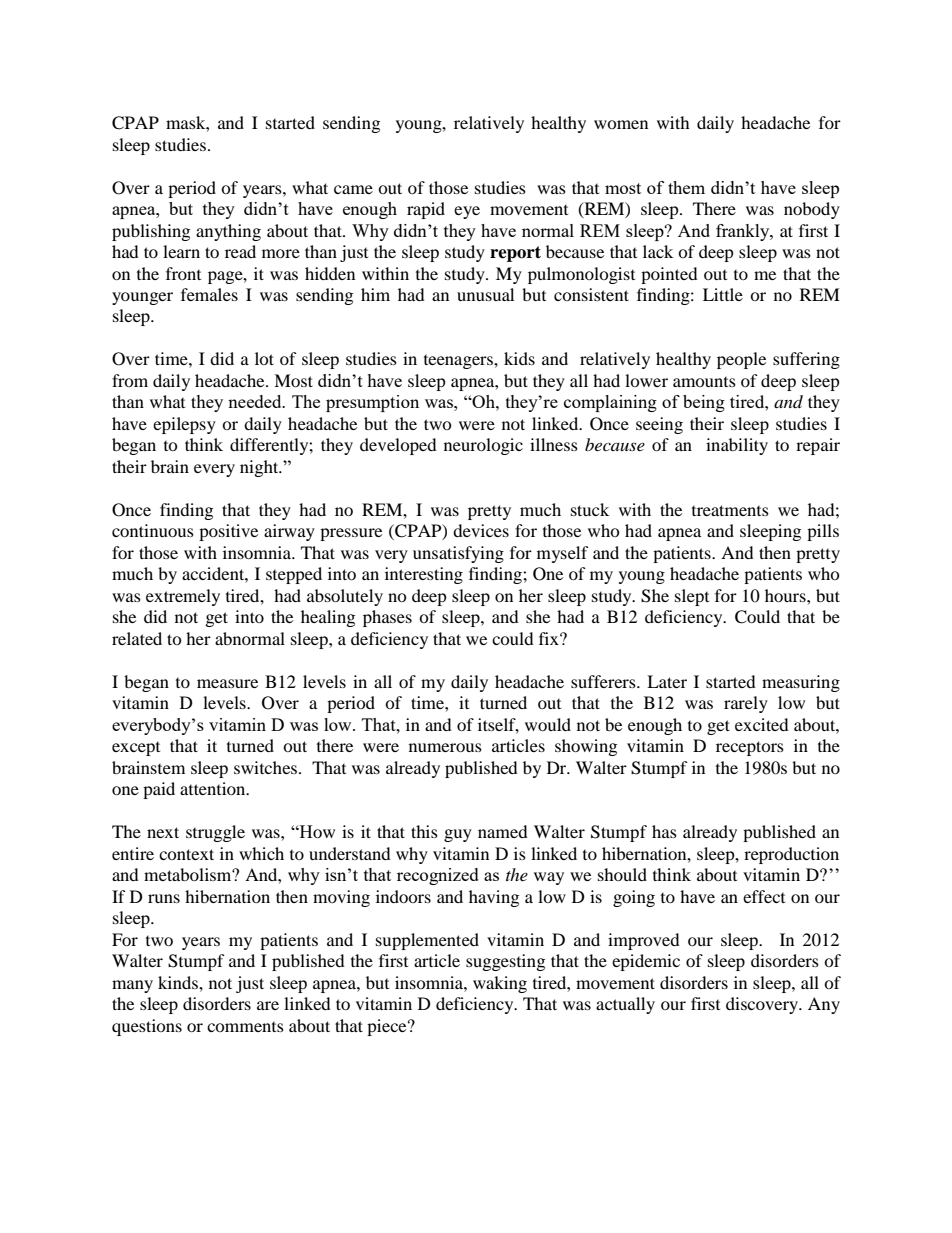 The width and height of the screenshot is (952, 1233). What do you see at coordinates (467, 212) in the screenshot?
I see `eye` at bounding box center [467, 212].
